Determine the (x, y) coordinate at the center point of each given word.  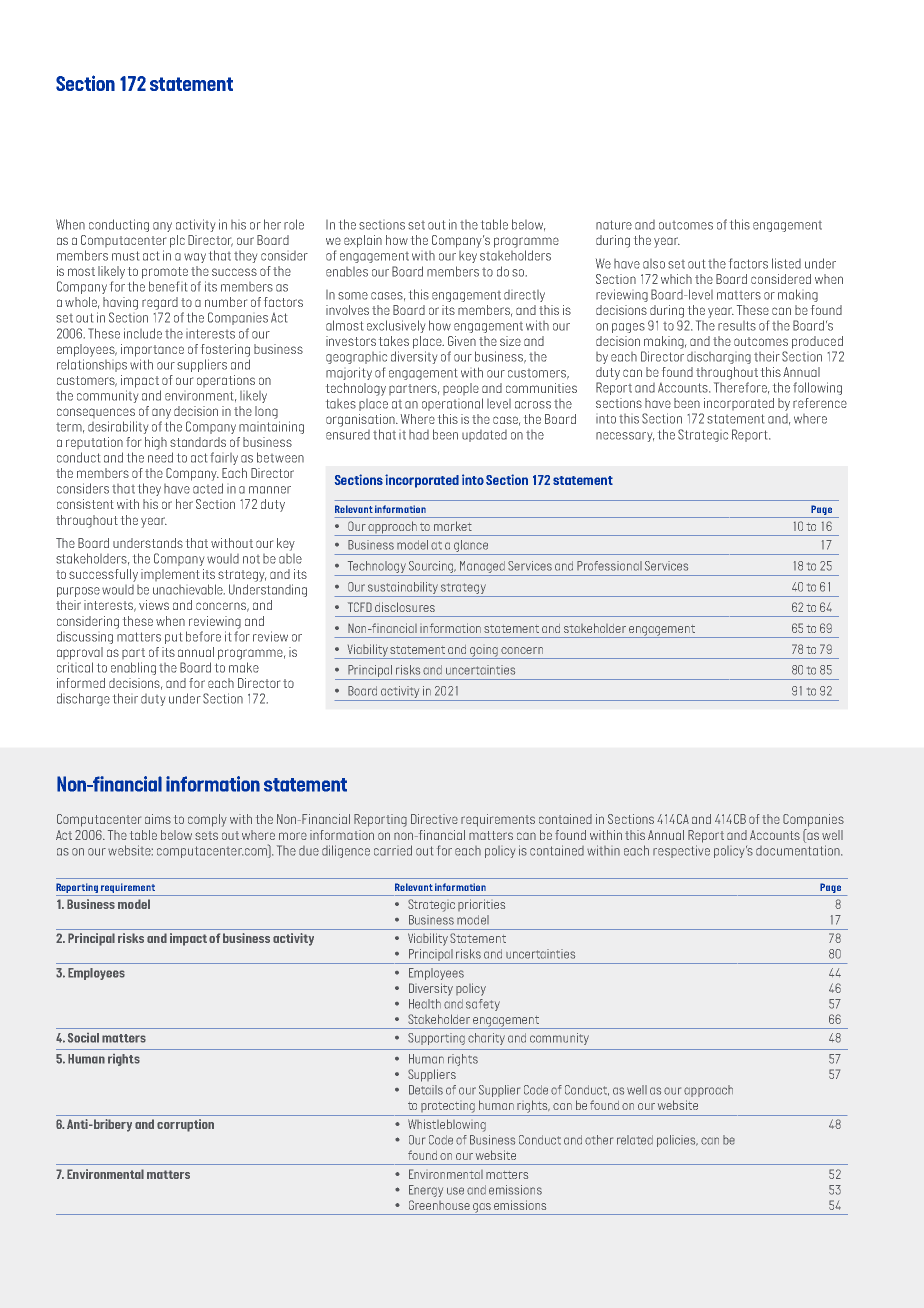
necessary (625, 437)
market (453, 526)
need (160, 457)
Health (425, 1004)
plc (177, 241)
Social (83, 1038)
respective (681, 851)
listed (786, 263)
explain (363, 241)
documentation (799, 850)
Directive (434, 819)
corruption (185, 1125)
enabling (133, 668)
